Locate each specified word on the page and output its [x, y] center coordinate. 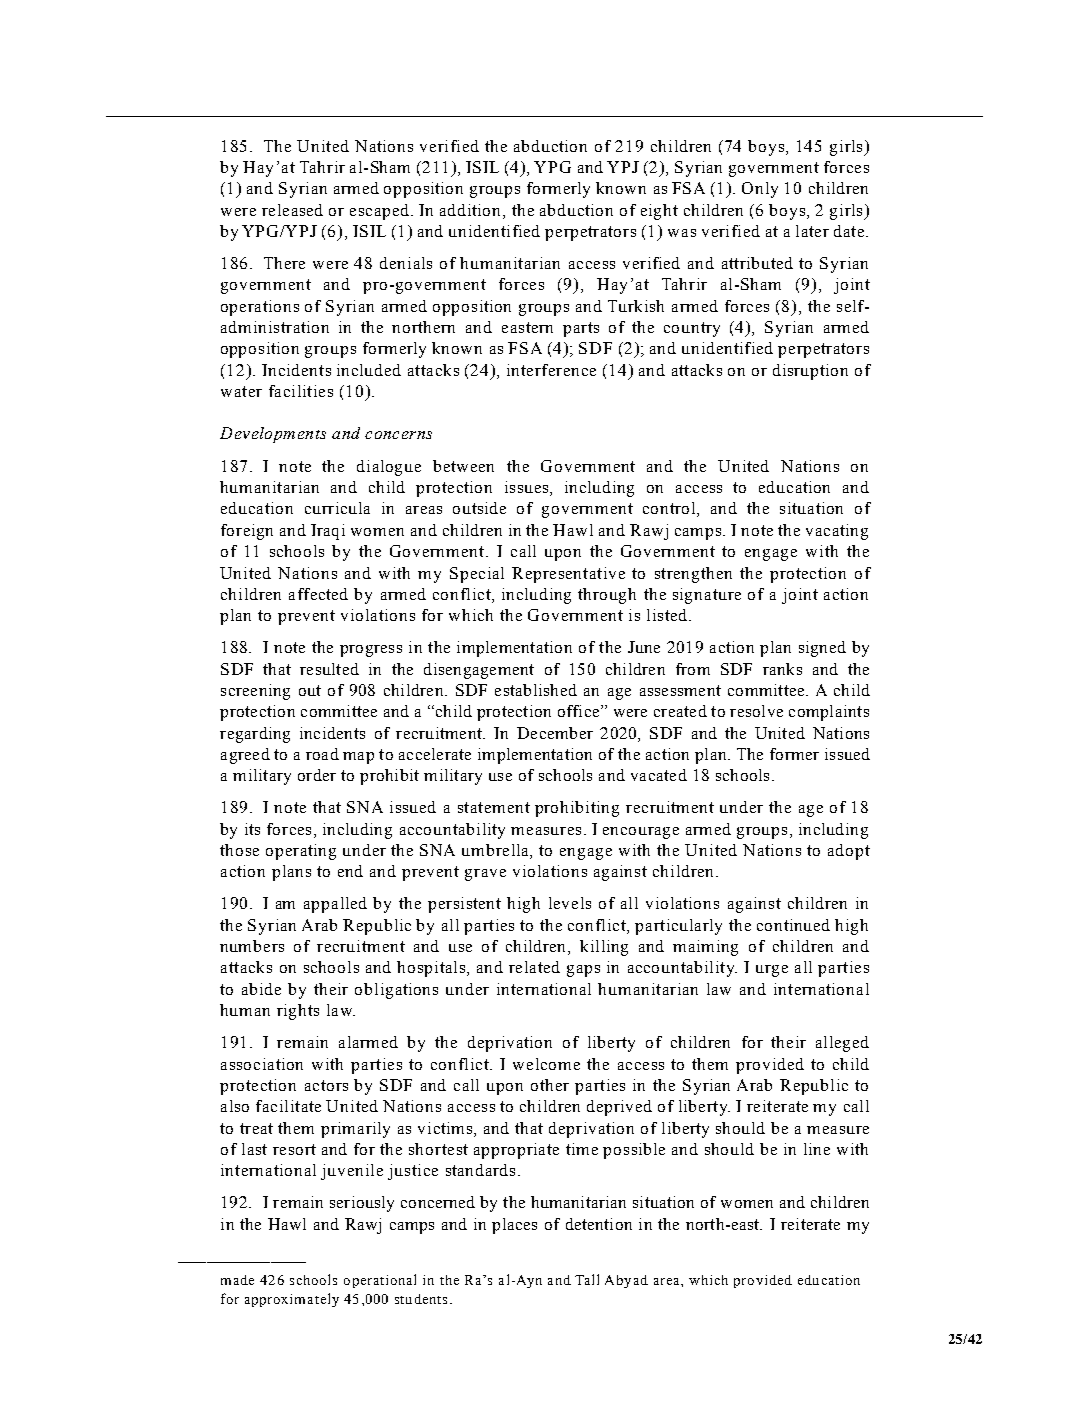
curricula [337, 508]
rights [298, 1012]
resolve [756, 711]
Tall [587, 1279]
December [555, 733]
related [534, 967]
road [322, 754]
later [812, 231]
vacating [837, 532]
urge [772, 971]
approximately [292, 1300]
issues [528, 488]
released [292, 210]
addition [472, 210]
